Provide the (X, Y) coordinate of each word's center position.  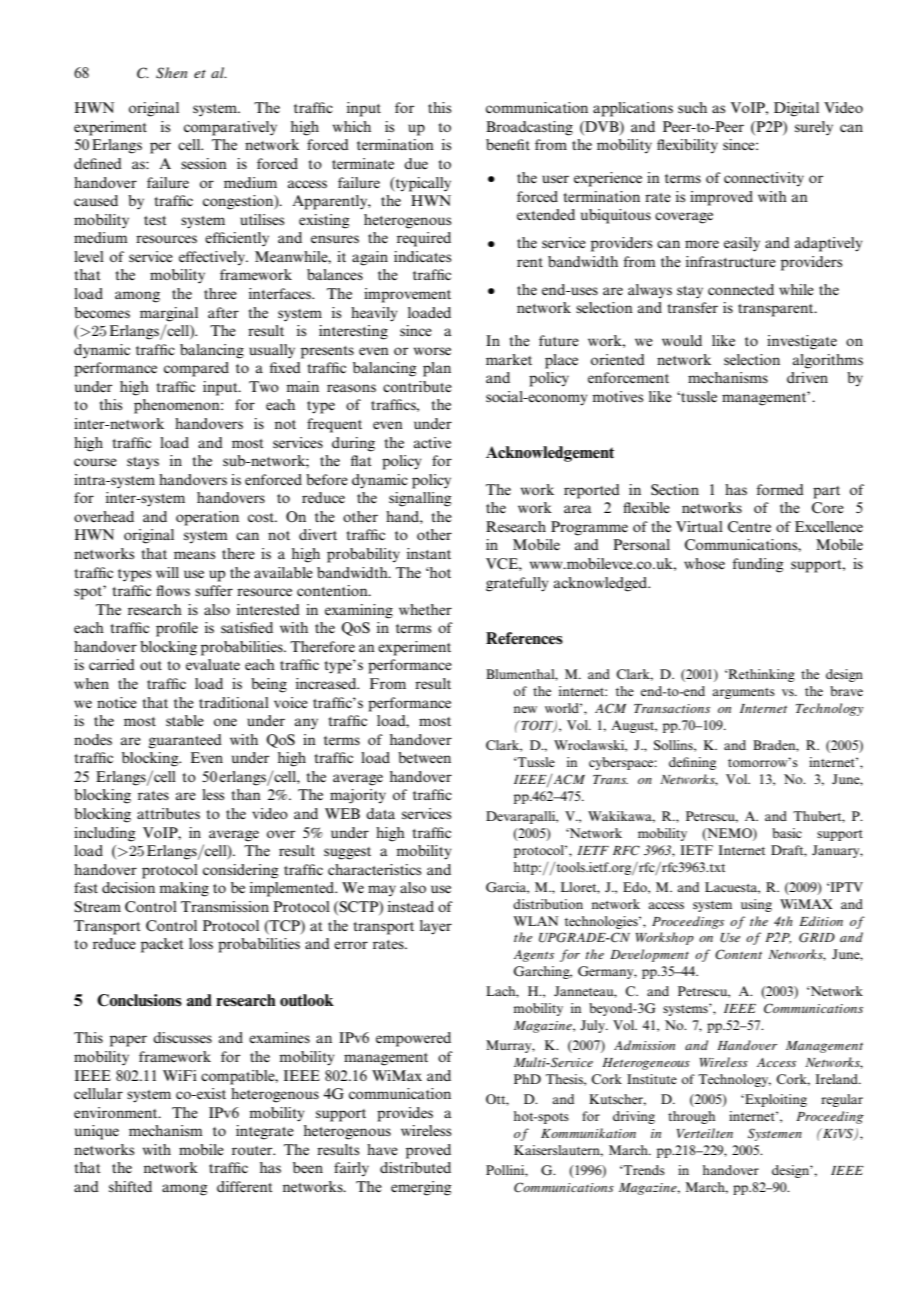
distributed (415, 1167)
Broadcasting (529, 128)
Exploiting (775, 1100)
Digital (796, 109)
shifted (130, 1186)
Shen (171, 73)
